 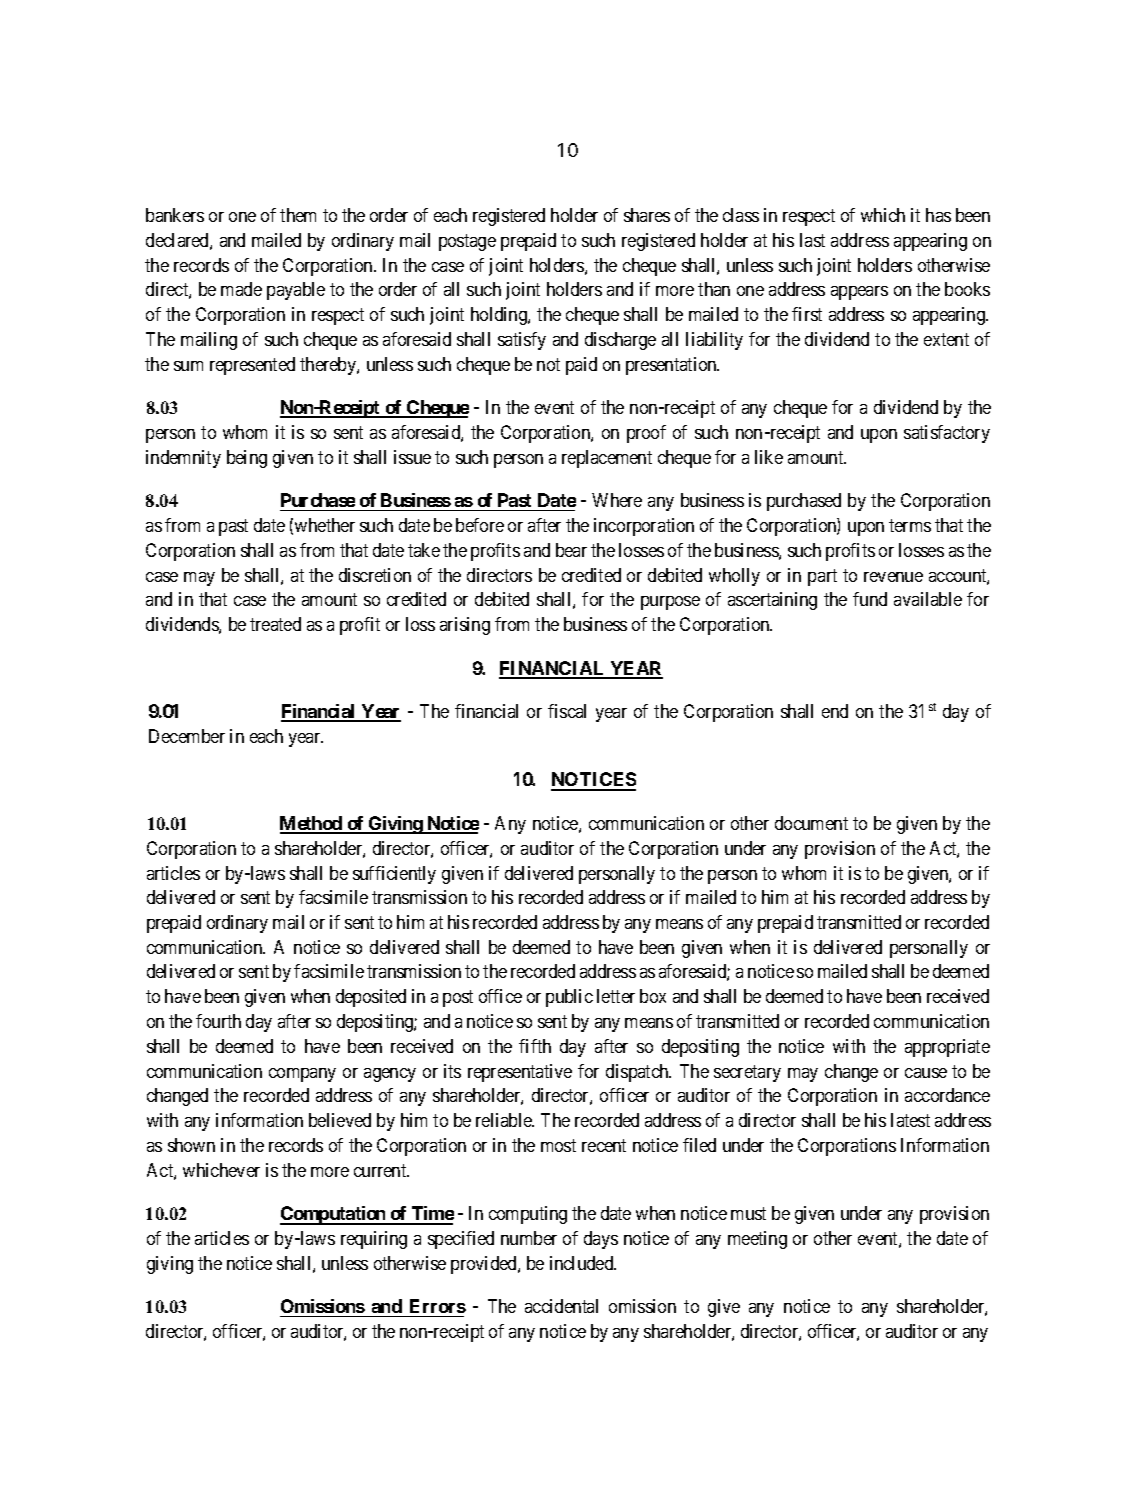 I want to click on meeting, so click(x=757, y=1240).
